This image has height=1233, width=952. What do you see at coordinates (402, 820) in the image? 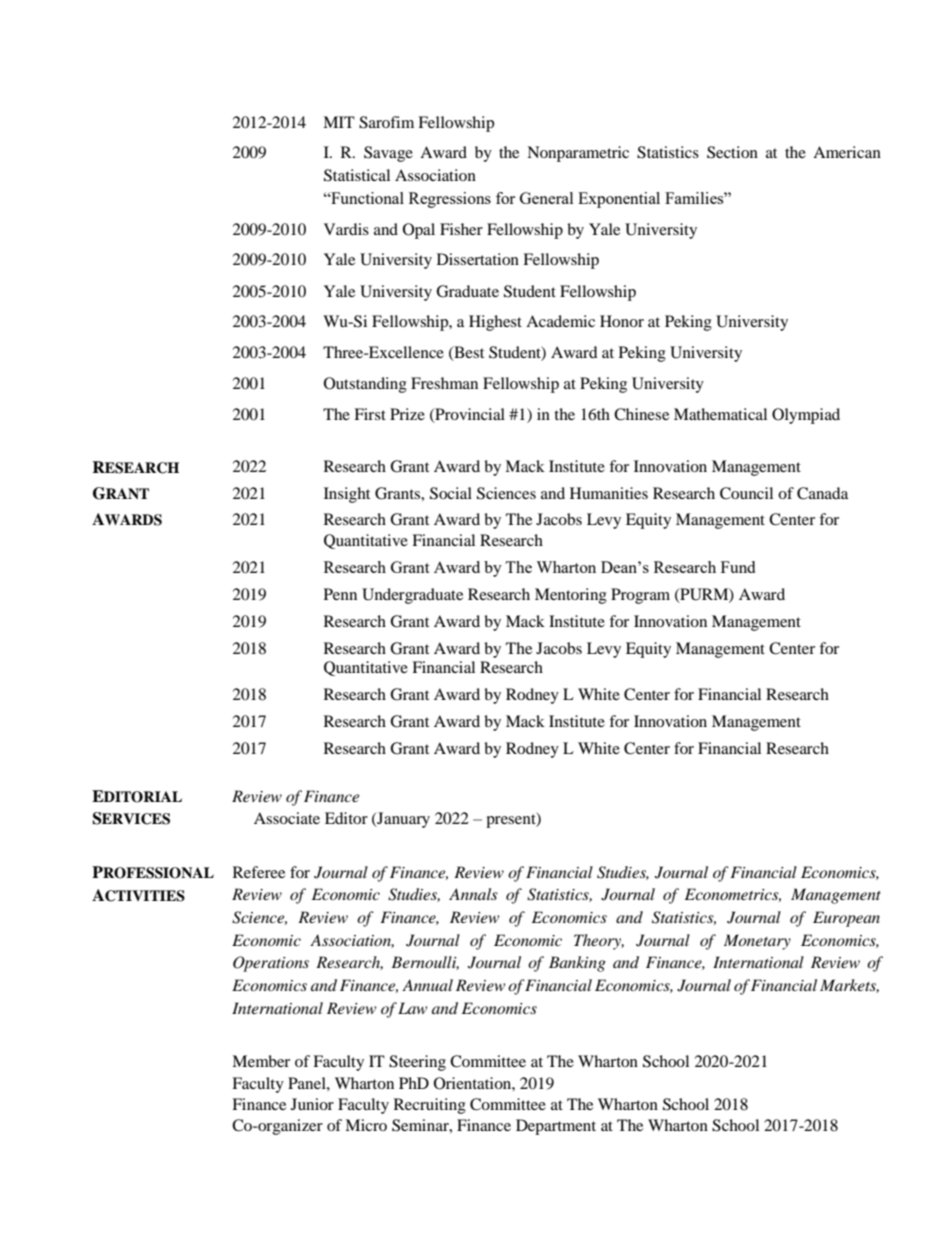
I see `January` at bounding box center [402, 820].
